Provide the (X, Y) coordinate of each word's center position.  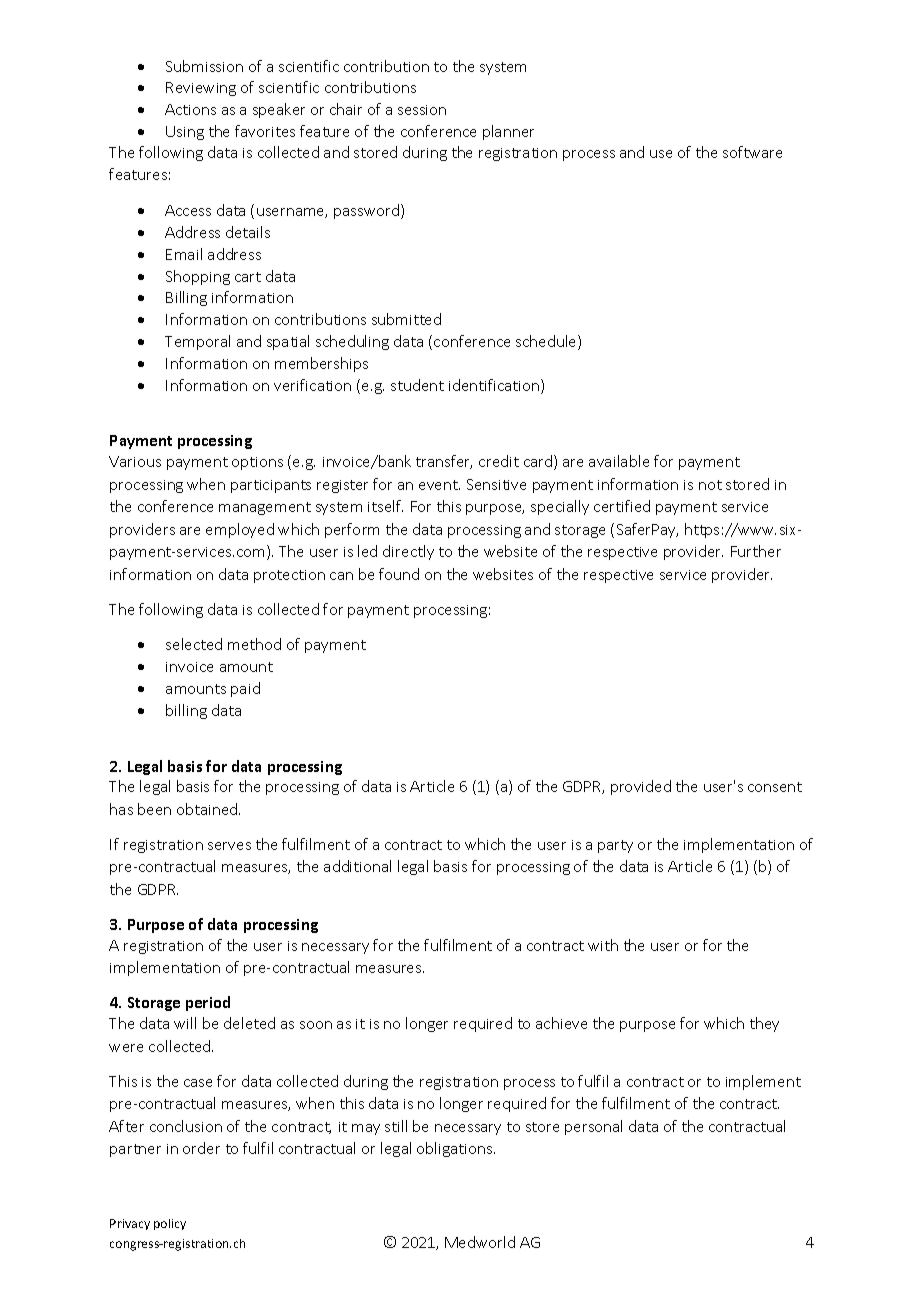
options (257, 463)
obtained (208, 809)
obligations (456, 1149)
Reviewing (201, 89)
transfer (444, 462)
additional (357, 866)
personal (593, 1127)
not (710, 485)
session (422, 110)
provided (641, 787)
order (201, 1148)
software (752, 152)
